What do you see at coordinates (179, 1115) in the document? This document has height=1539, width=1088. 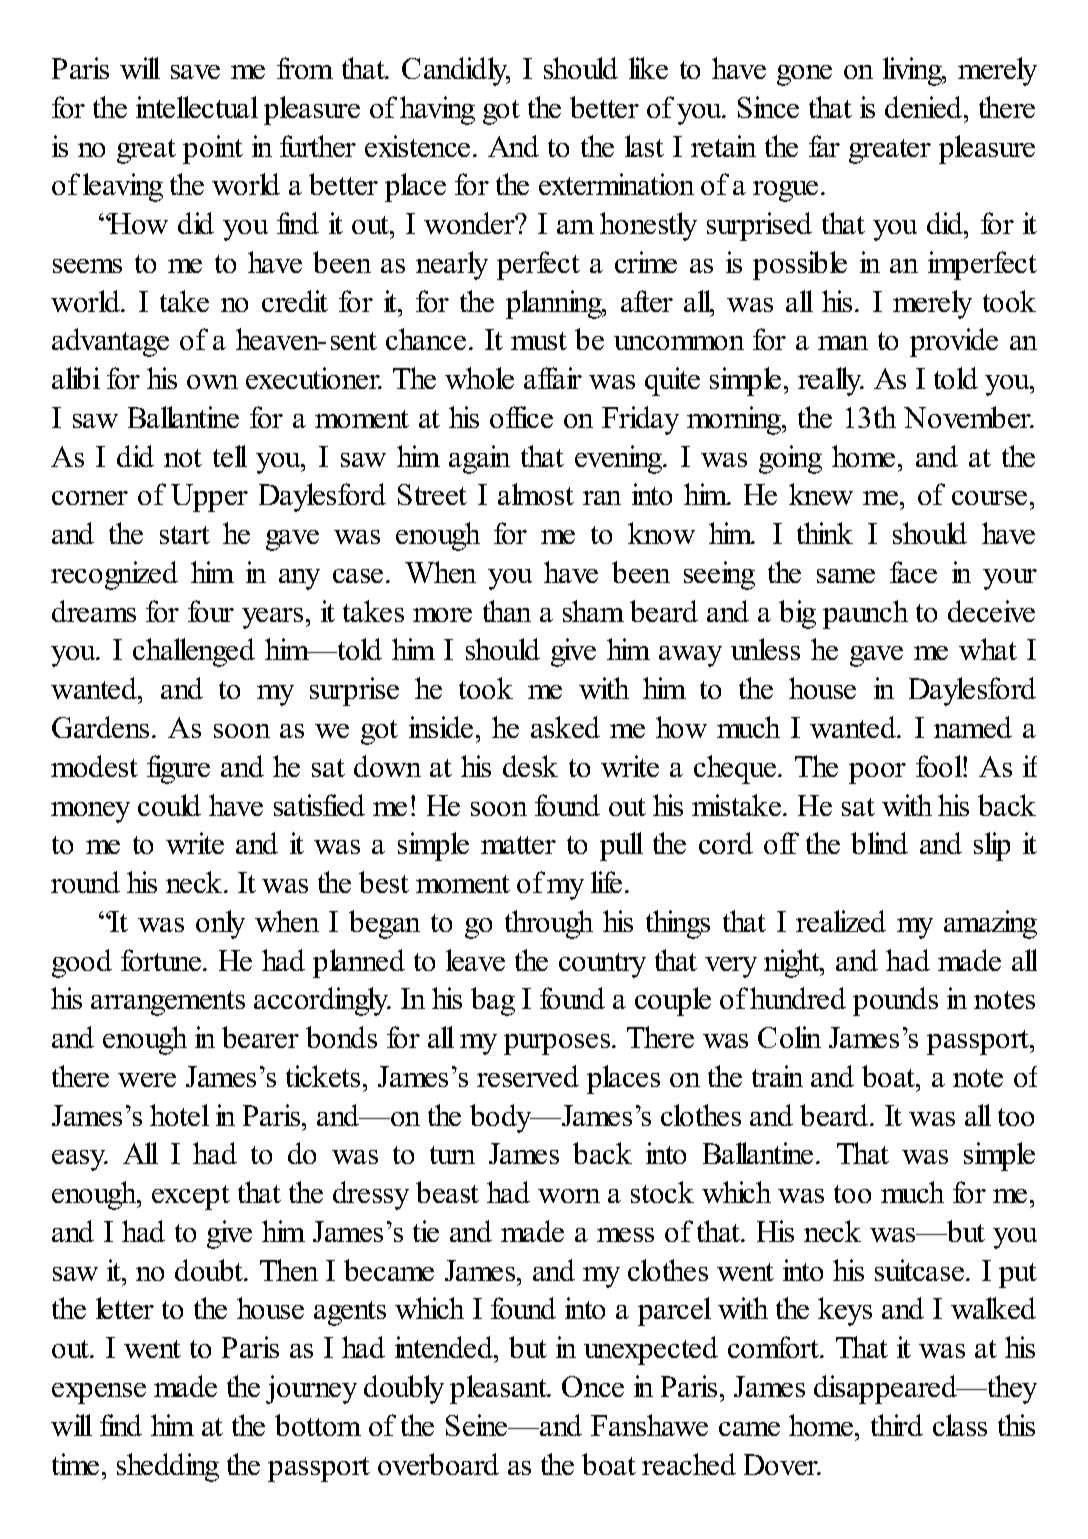 I see `hotel` at bounding box center [179, 1115].
